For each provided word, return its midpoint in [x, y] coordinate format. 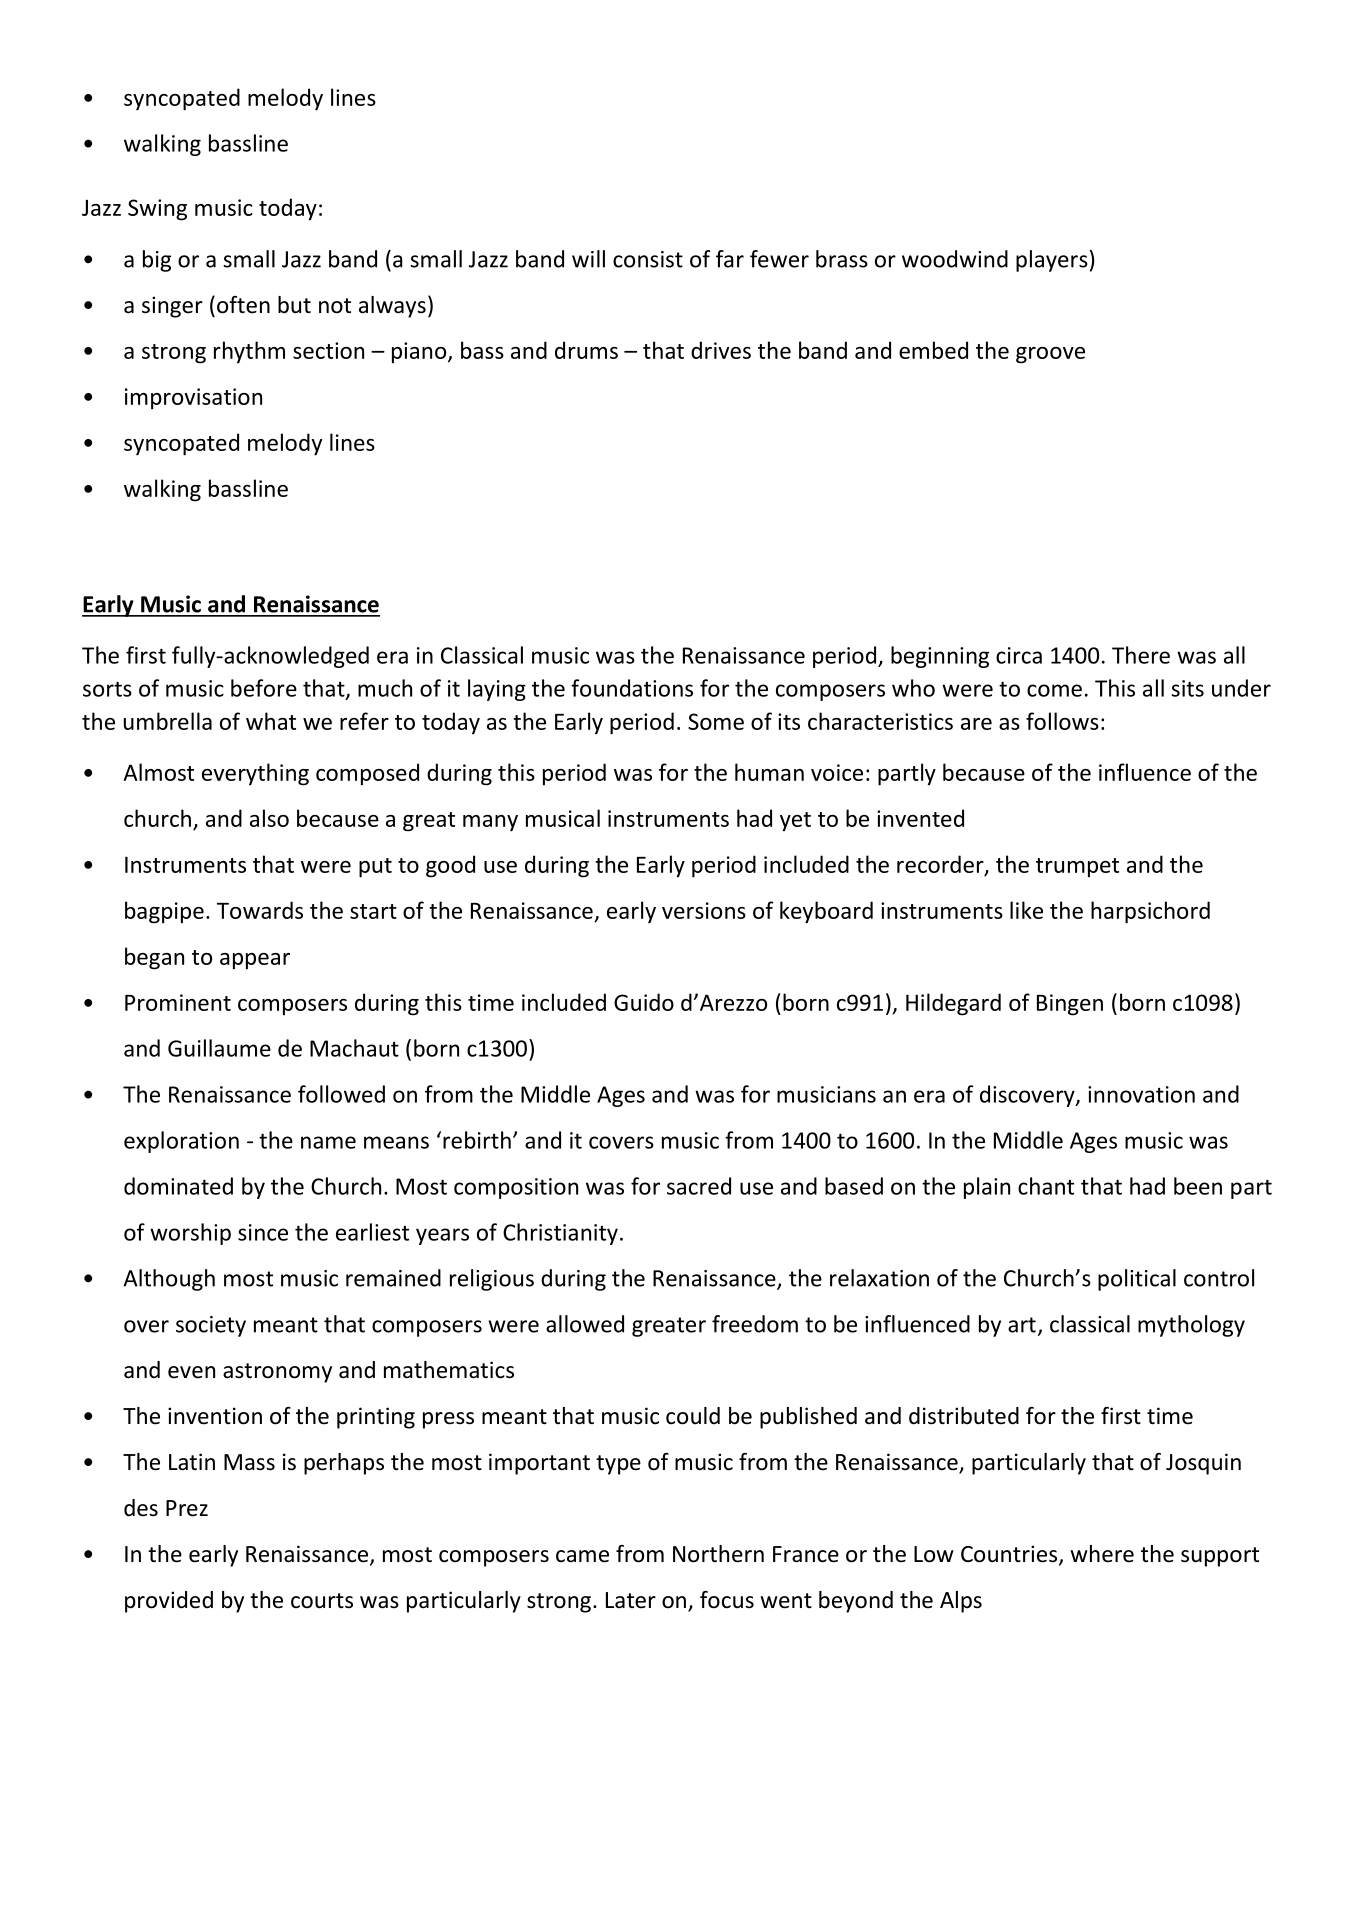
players [1052, 261]
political [1137, 1280]
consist [648, 259]
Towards [260, 910]
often [243, 305]
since [263, 1232]
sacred [699, 1186]
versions [704, 910]
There [1141, 655]
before [264, 688]
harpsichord [1150, 912]
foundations [632, 688]
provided [169, 1602]
